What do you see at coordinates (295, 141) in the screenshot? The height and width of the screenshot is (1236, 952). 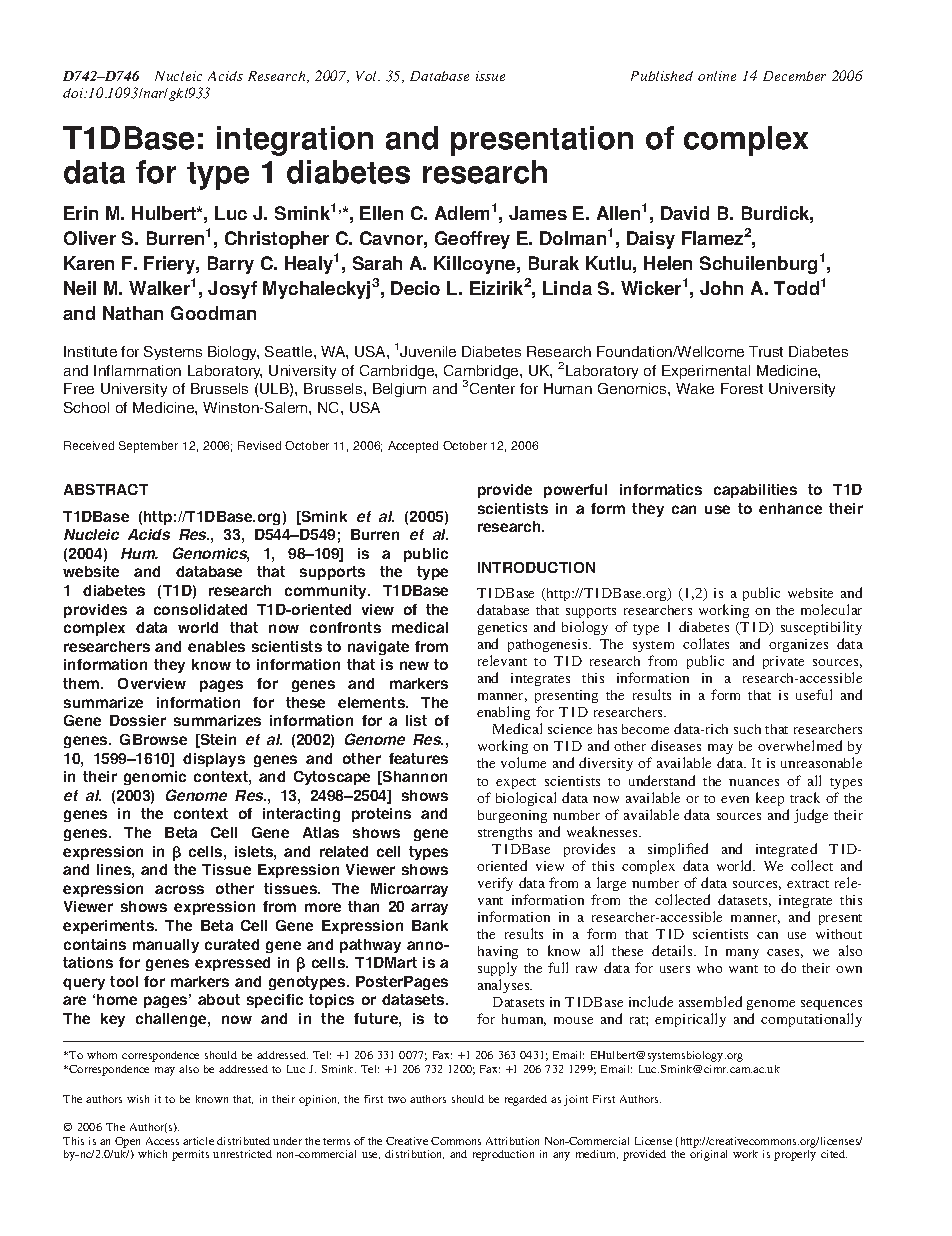 I see `integration` at bounding box center [295, 141].
